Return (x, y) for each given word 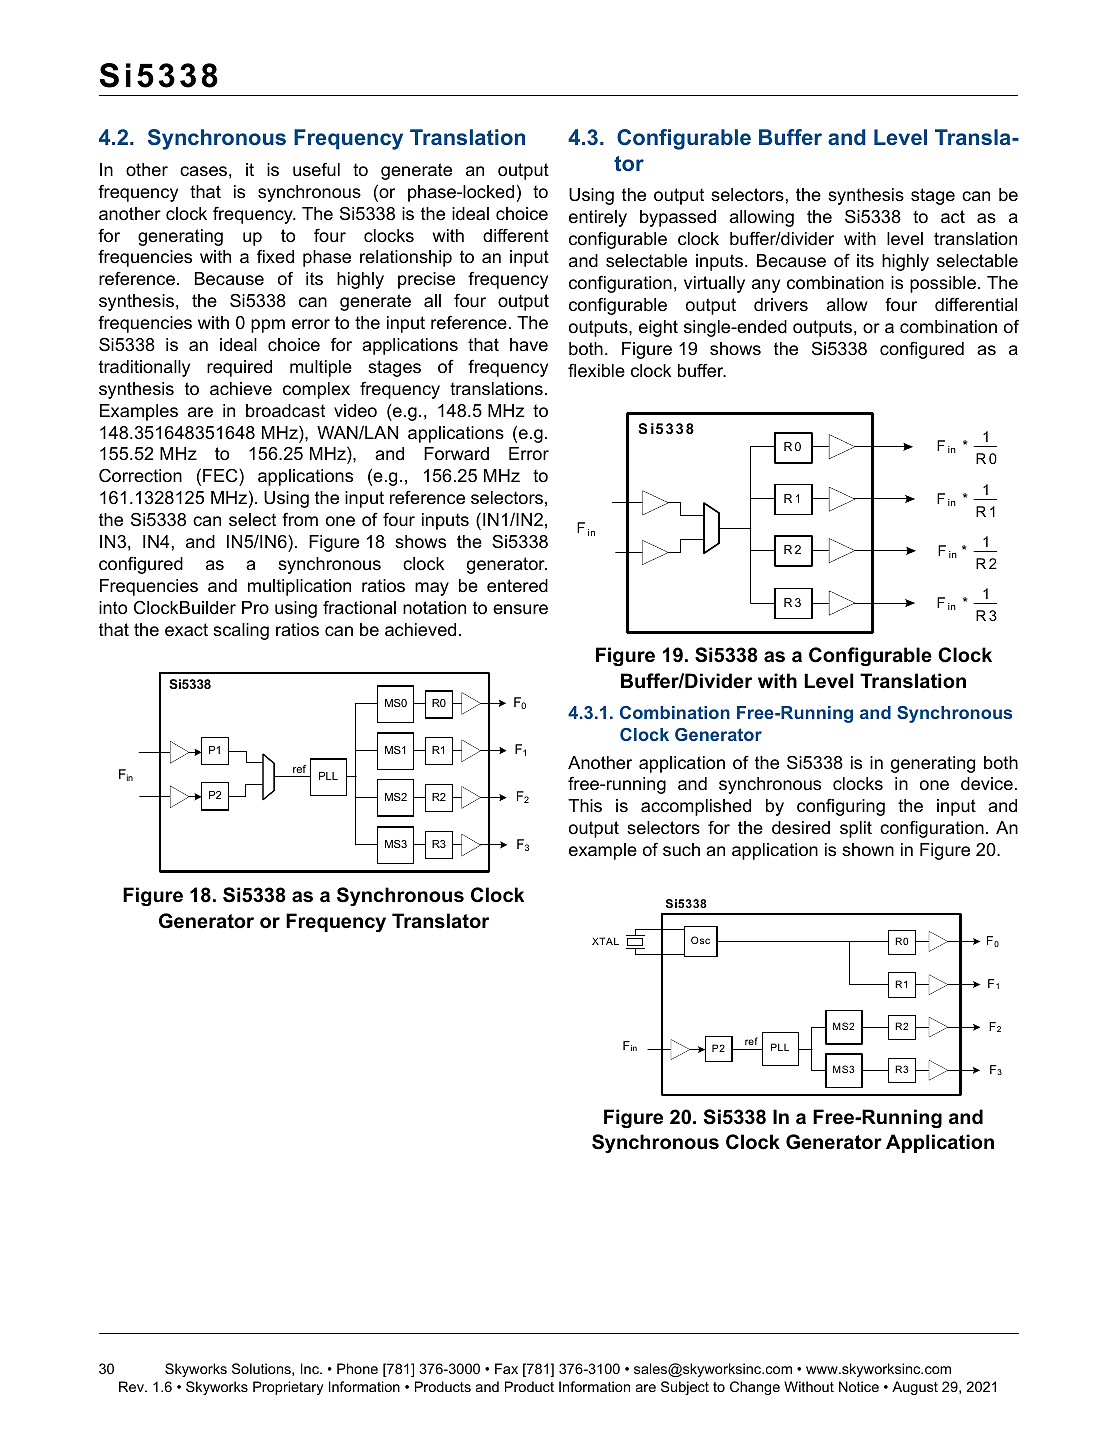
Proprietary (288, 1388)
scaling (241, 631)
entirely (598, 218)
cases (203, 171)
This (585, 805)
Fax (506, 1368)
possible (943, 284)
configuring (841, 807)
